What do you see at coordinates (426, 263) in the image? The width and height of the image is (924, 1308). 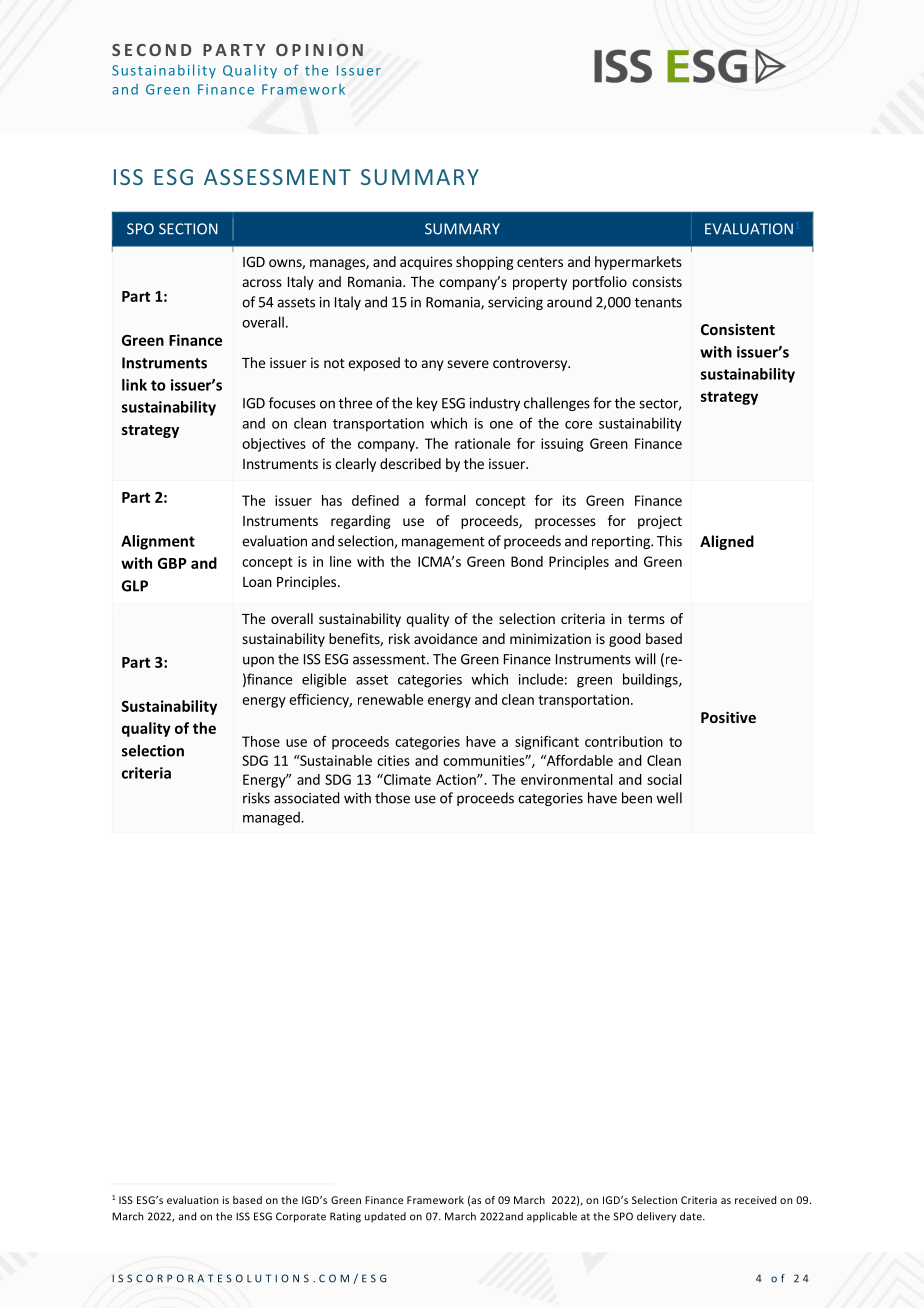 I see `acquires` at bounding box center [426, 263].
